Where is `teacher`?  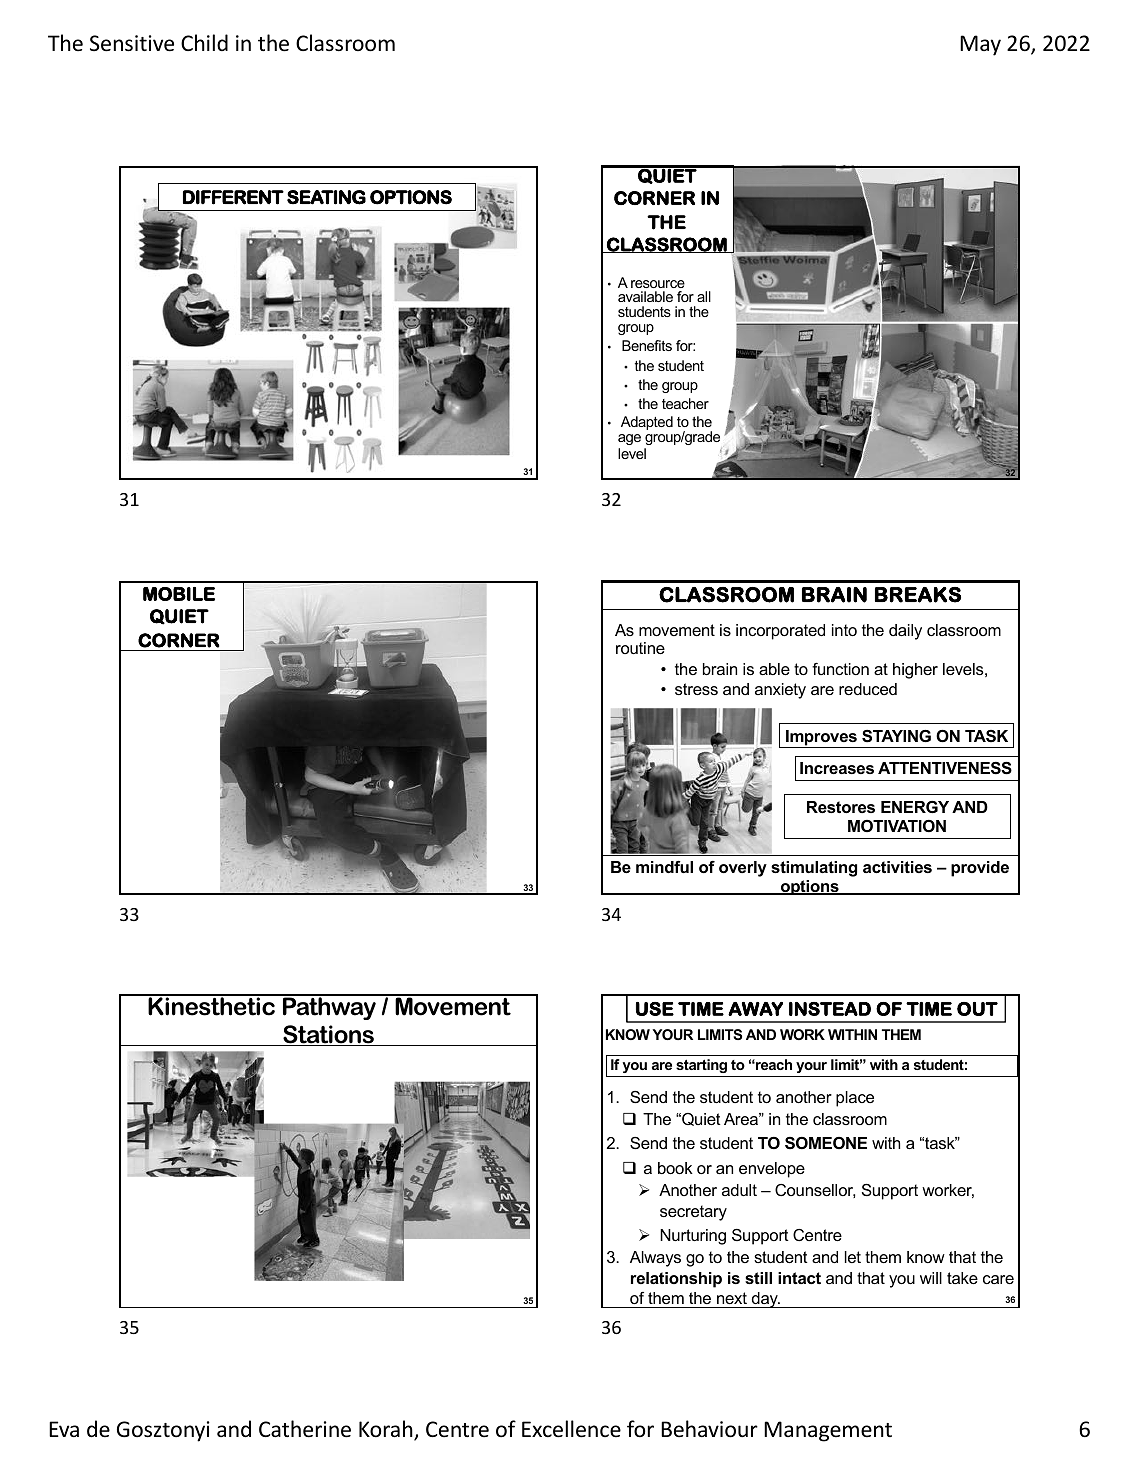
teacher is located at coordinates (685, 403).
